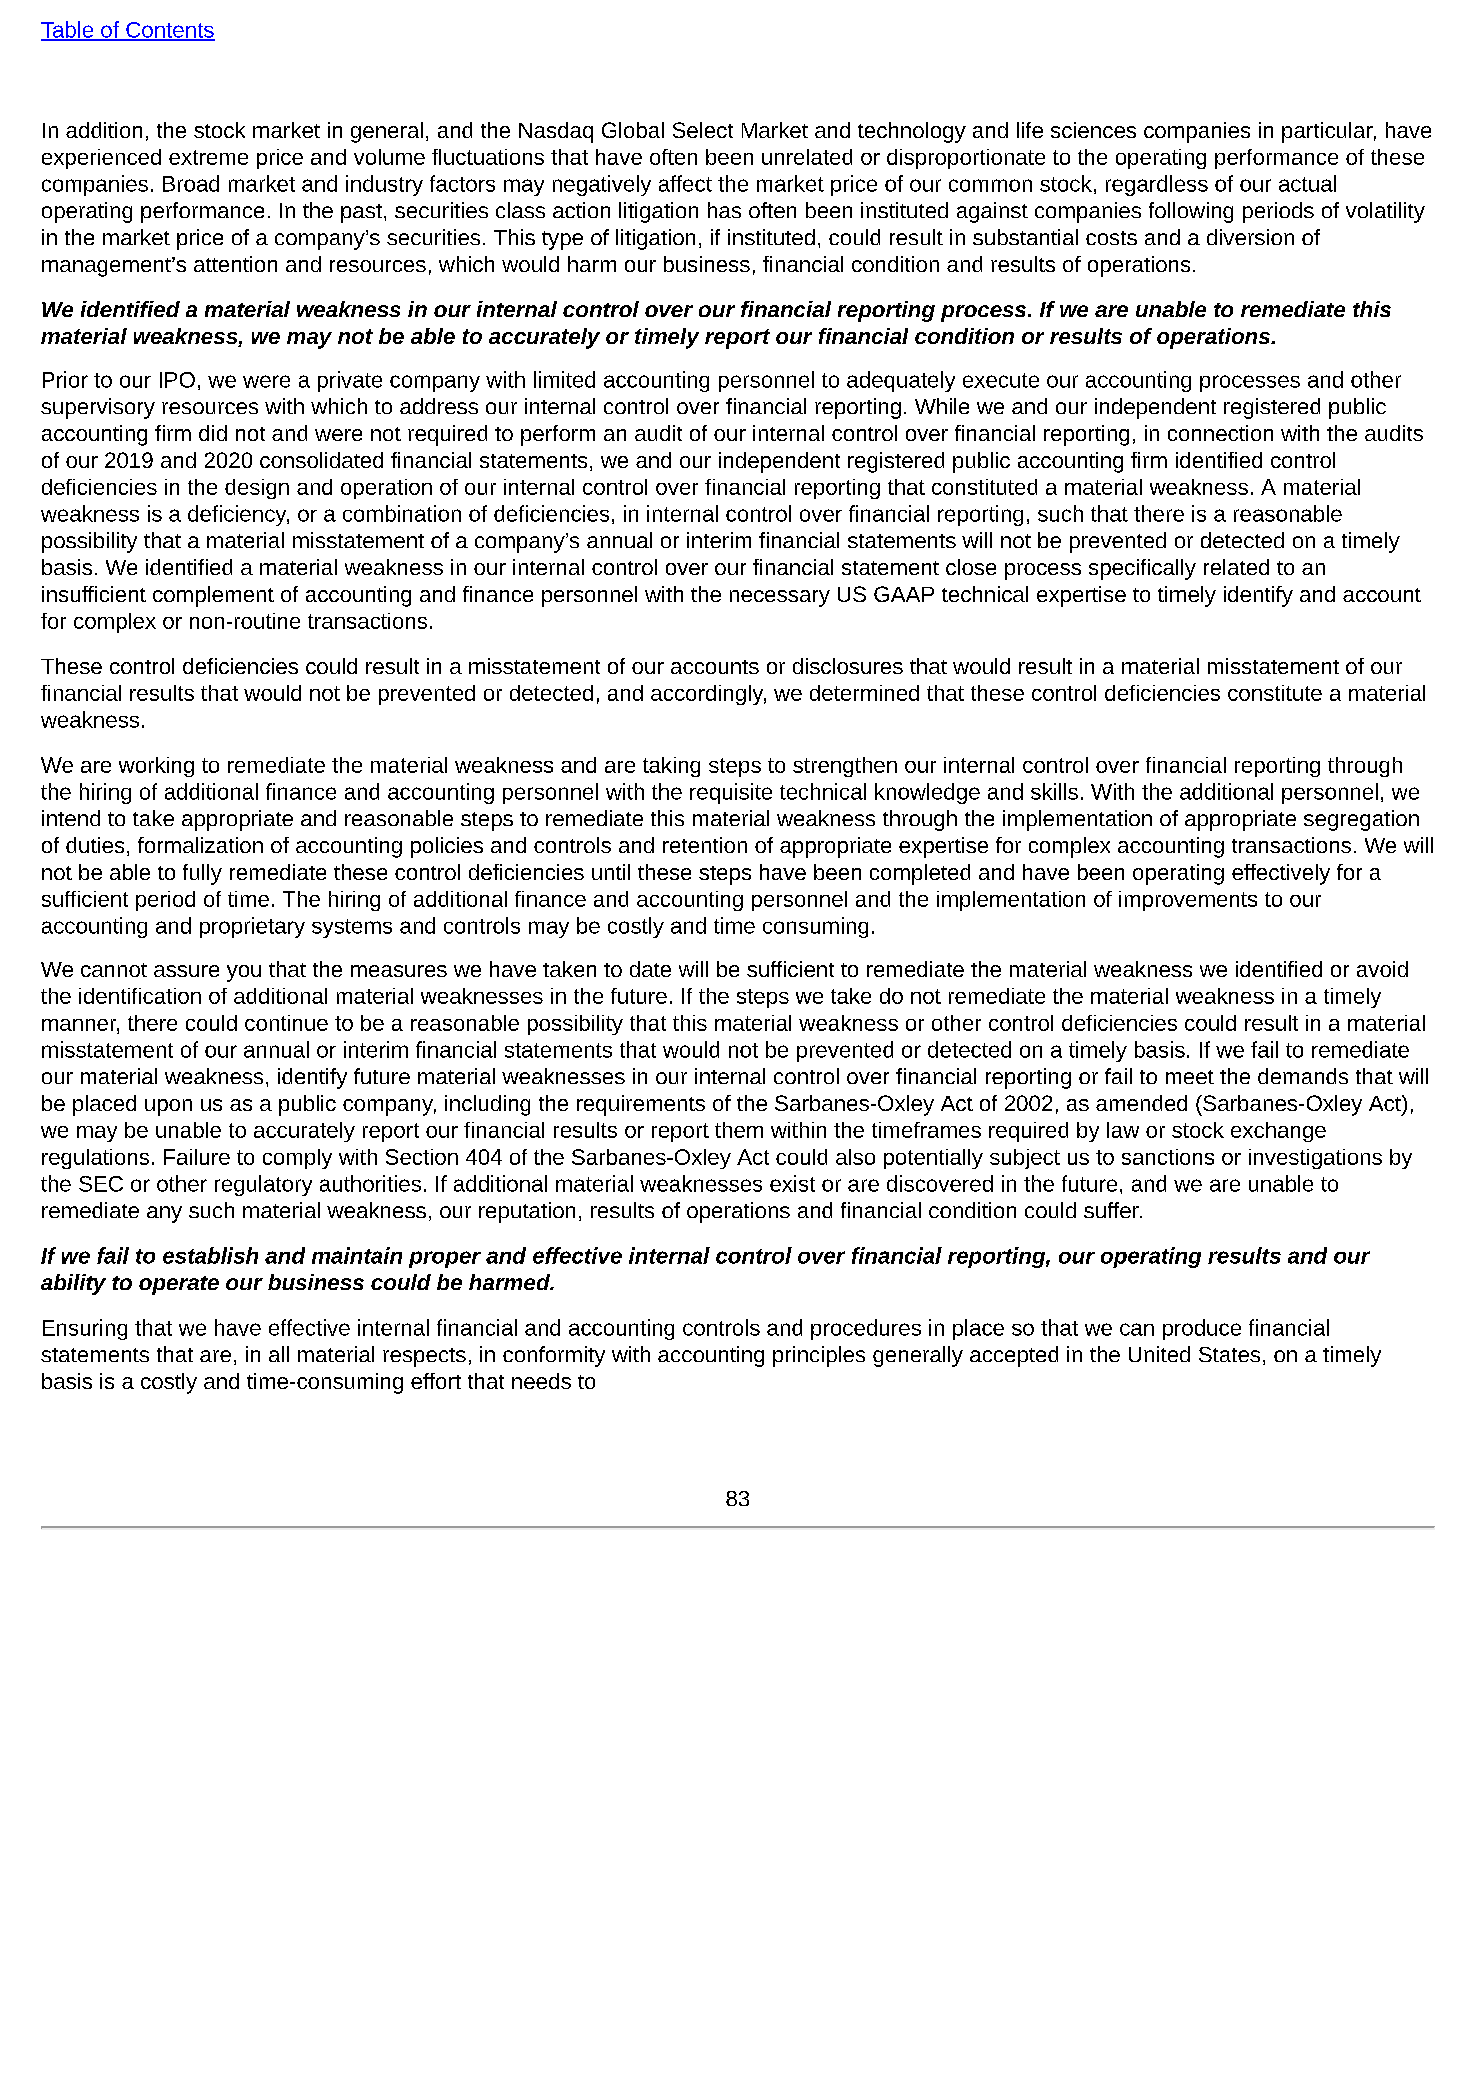 This document has height=2089, width=1477. Describe the element at coordinates (169, 31) in the document. I see `Contents` at that location.
